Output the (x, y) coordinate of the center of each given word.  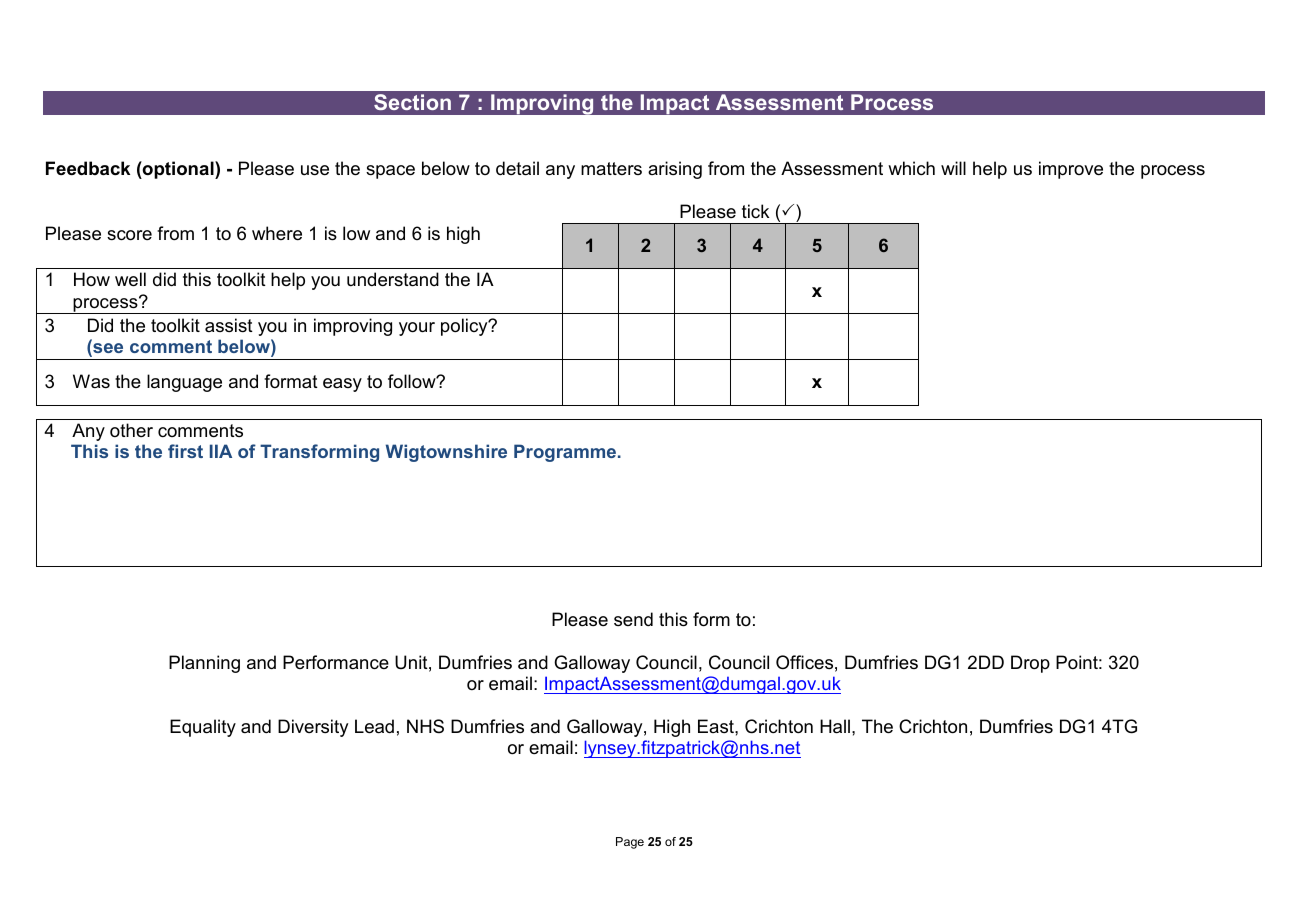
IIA (221, 451)
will (953, 168)
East (717, 726)
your (417, 329)
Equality (203, 728)
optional (178, 170)
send (633, 619)
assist (229, 325)
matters (611, 168)
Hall (835, 726)
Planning (204, 664)
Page (630, 843)
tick (755, 211)
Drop (1030, 664)
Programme (565, 453)
